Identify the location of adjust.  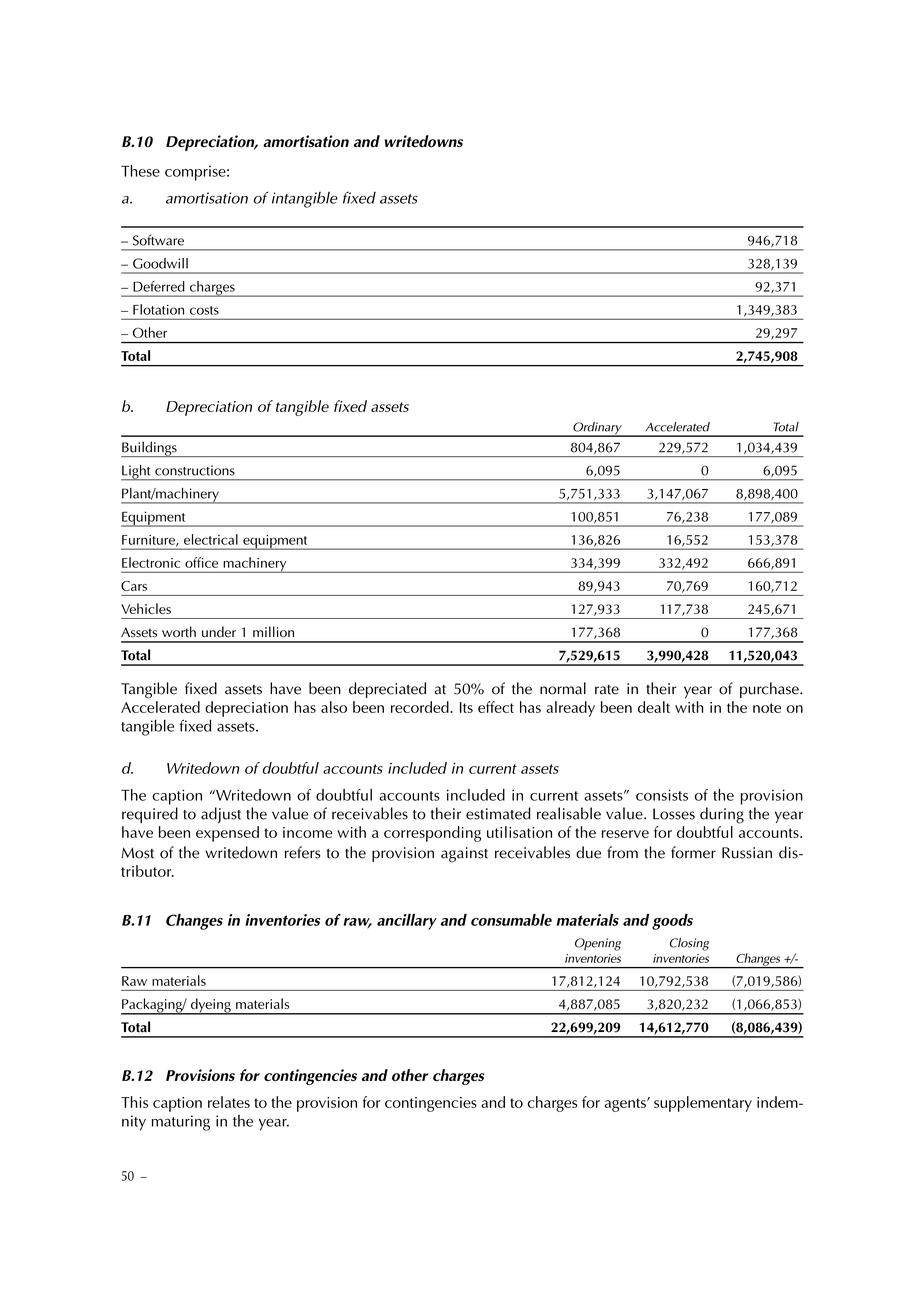
(221, 815).
